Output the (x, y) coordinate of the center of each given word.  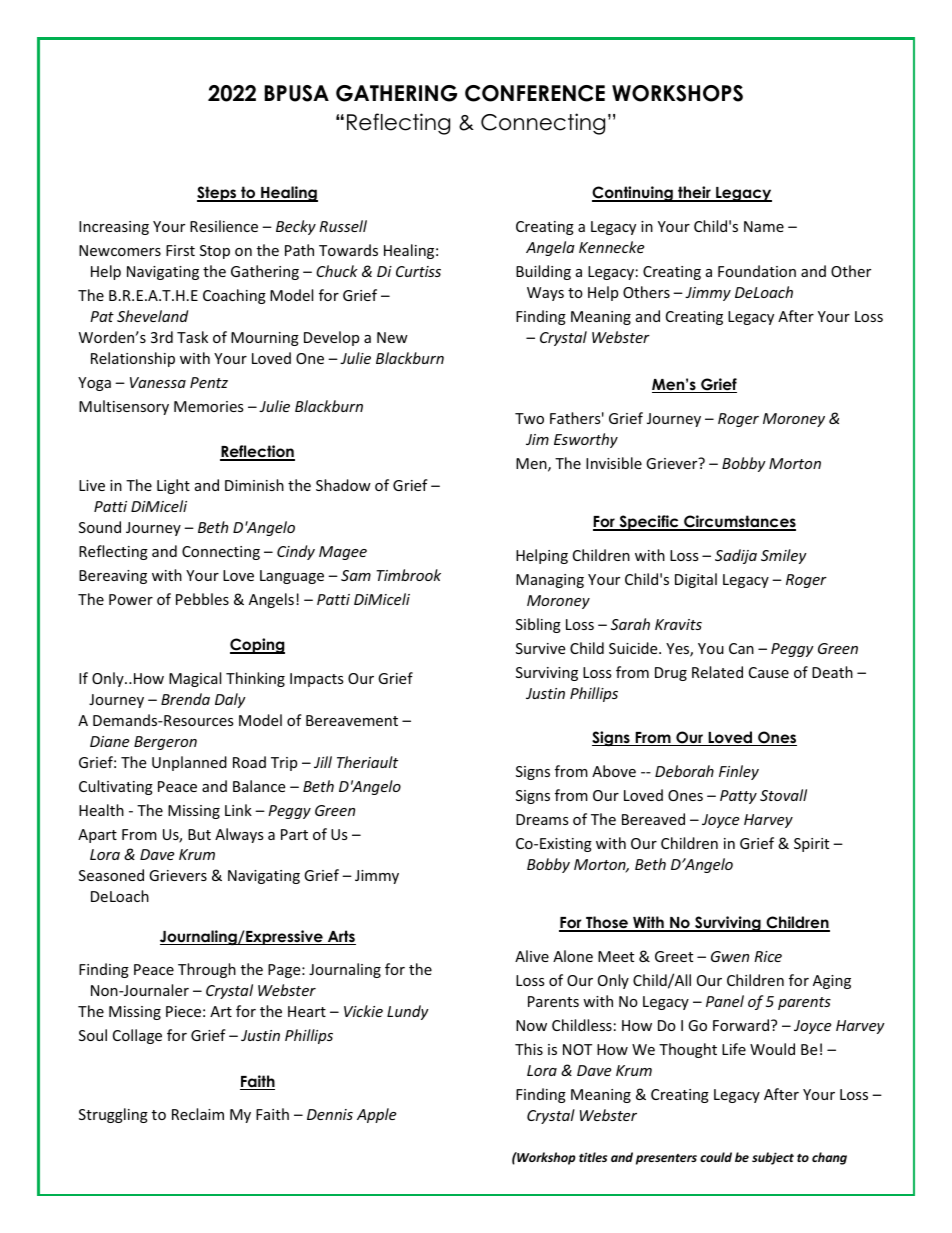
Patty (738, 797)
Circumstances (739, 523)
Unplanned (189, 763)
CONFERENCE (535, 93)
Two (529, 418)
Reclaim (198, 1114)
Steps (218, 194)
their (694, 193)
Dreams (542, 819)
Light (173, 486)
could (716, 1157)
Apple (376, 1115)
